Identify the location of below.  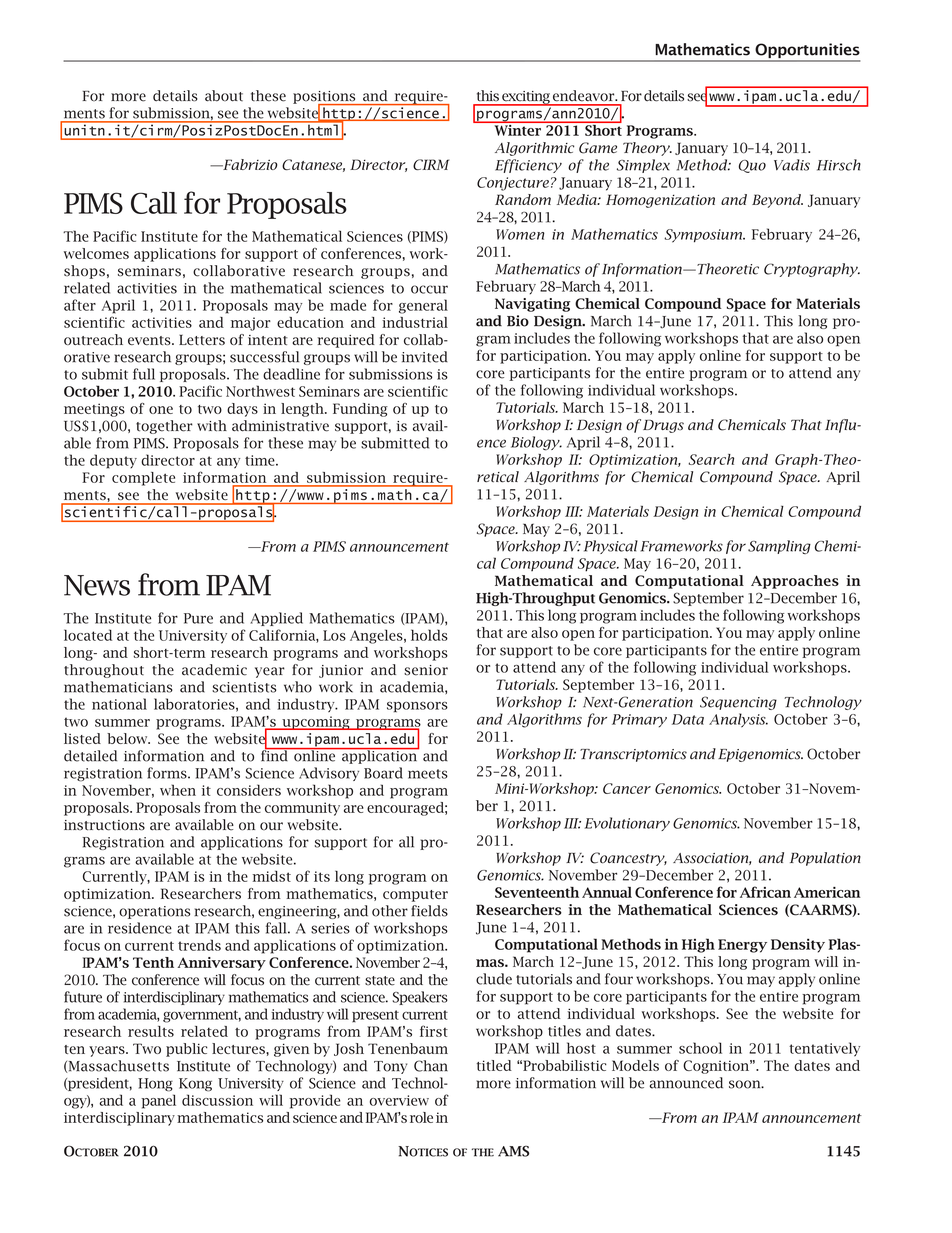
(128, 738).
